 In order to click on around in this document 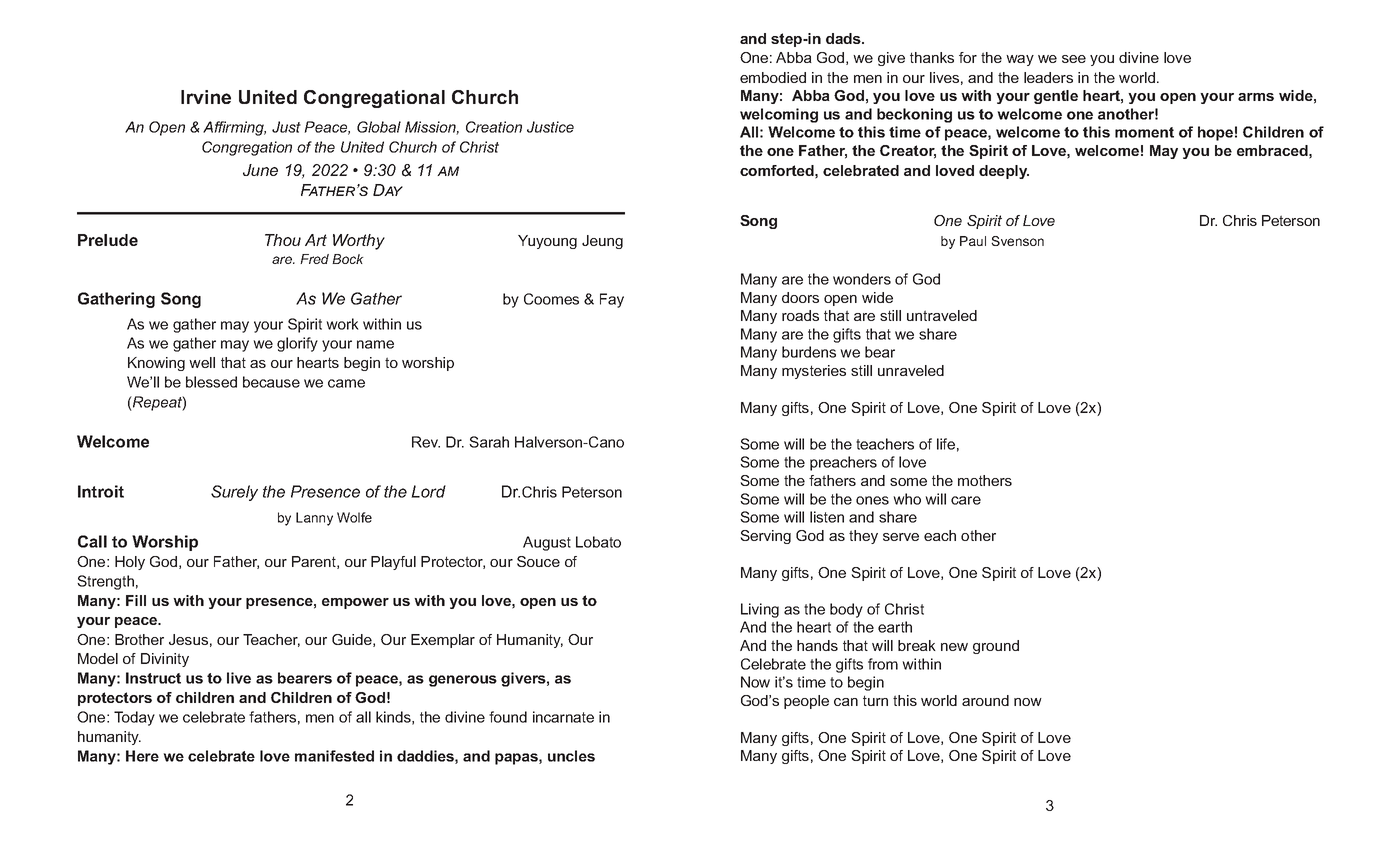, I will do `click(985, 700)`.
